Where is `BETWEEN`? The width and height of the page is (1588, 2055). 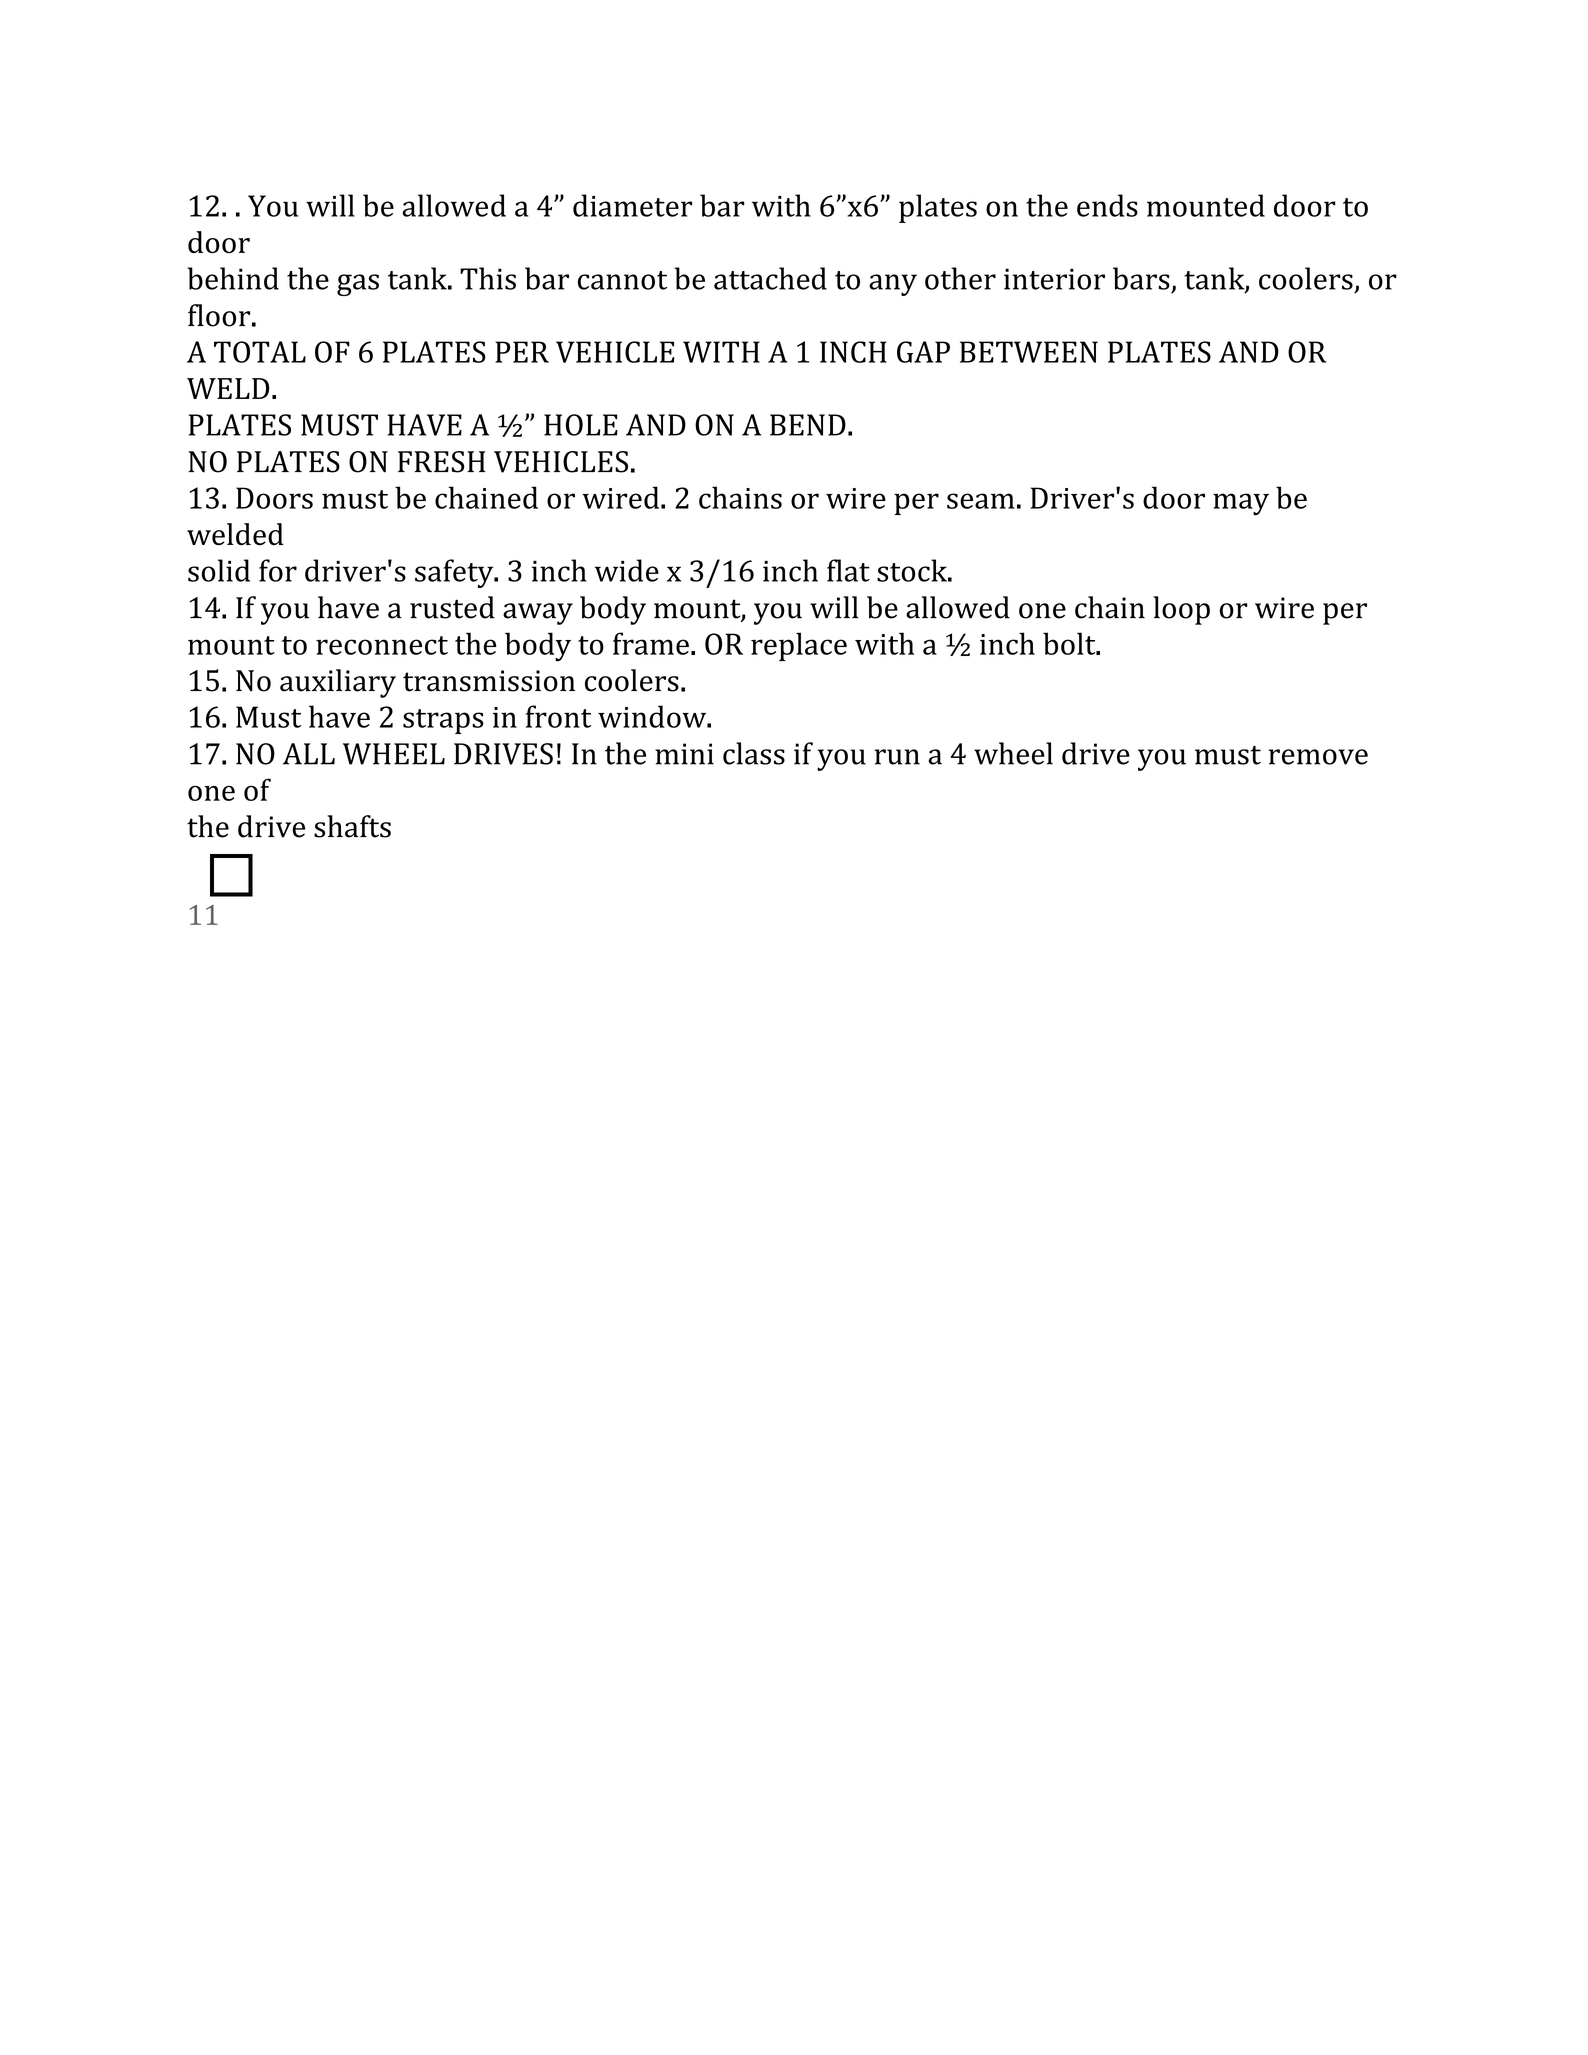
BETWEEN is located at coordinates (1029, 352).
